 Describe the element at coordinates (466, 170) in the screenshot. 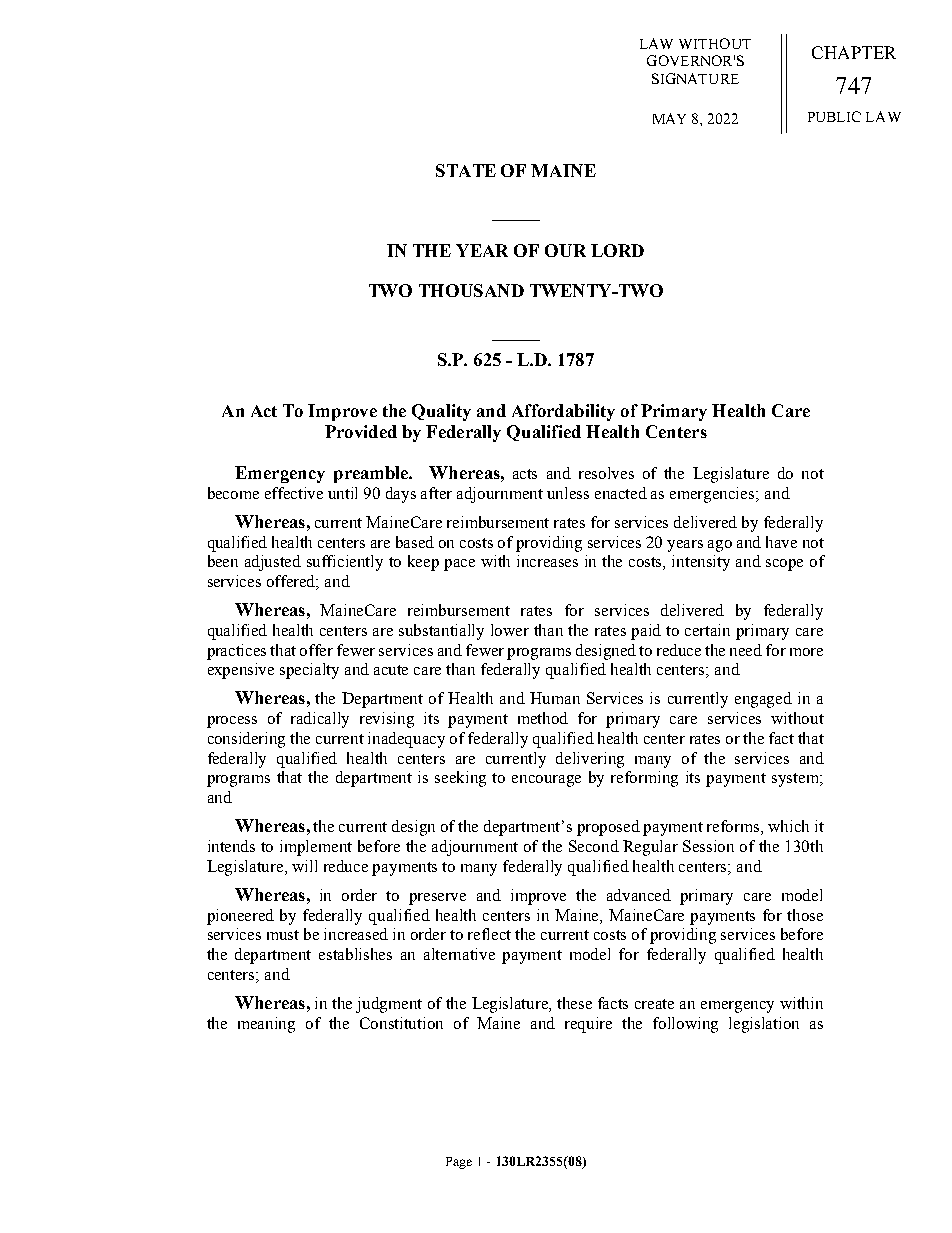

I see `STATE` at that location.
